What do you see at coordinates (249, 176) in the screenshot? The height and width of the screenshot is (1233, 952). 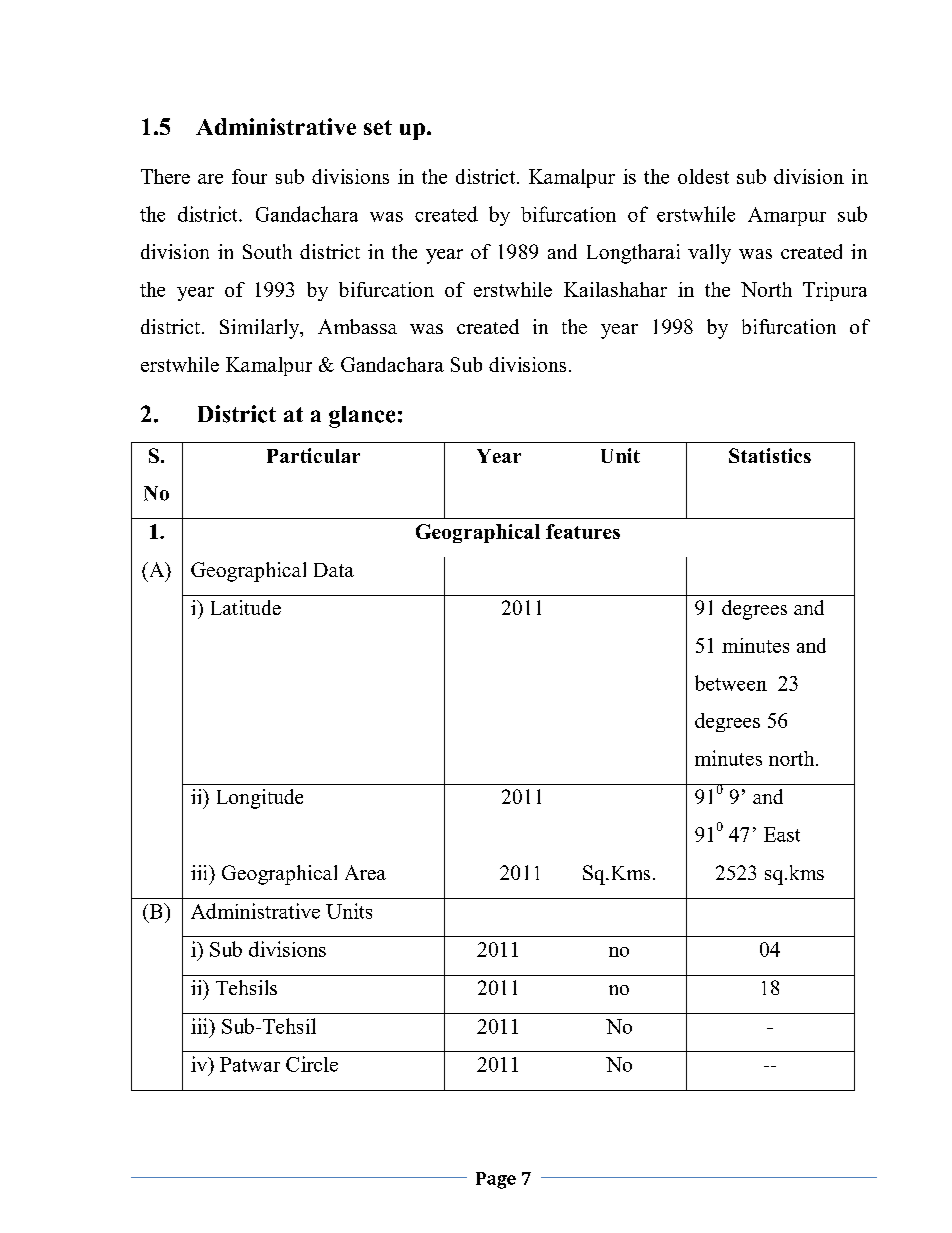 I see `four` at bounding box center [249, 176].
